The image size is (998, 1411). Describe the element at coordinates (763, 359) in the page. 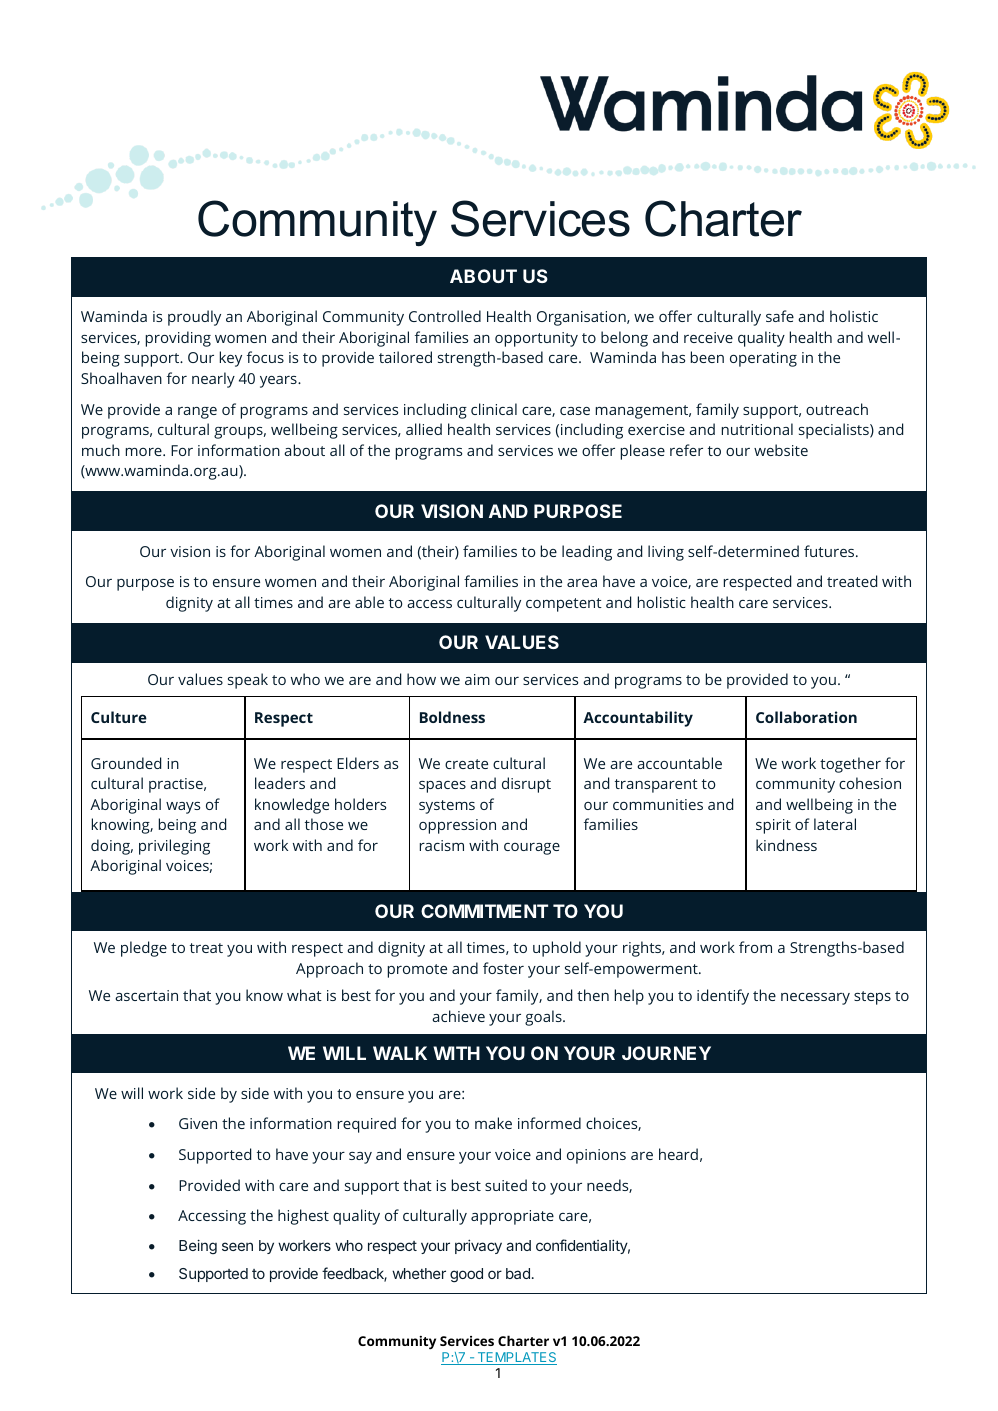

I see `operating` at that location.
